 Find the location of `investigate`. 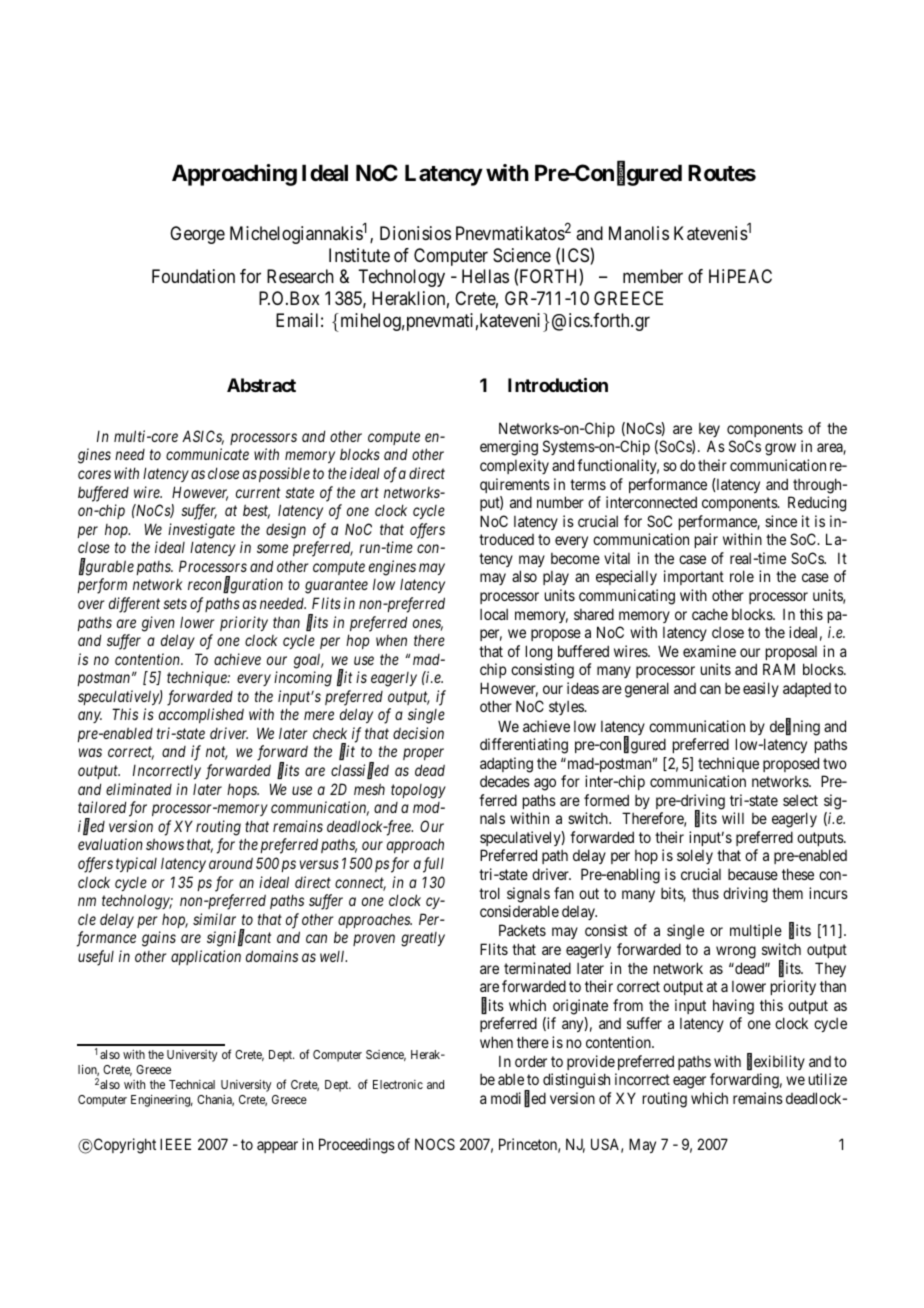

investigate is located at coordinates (201, 531).
